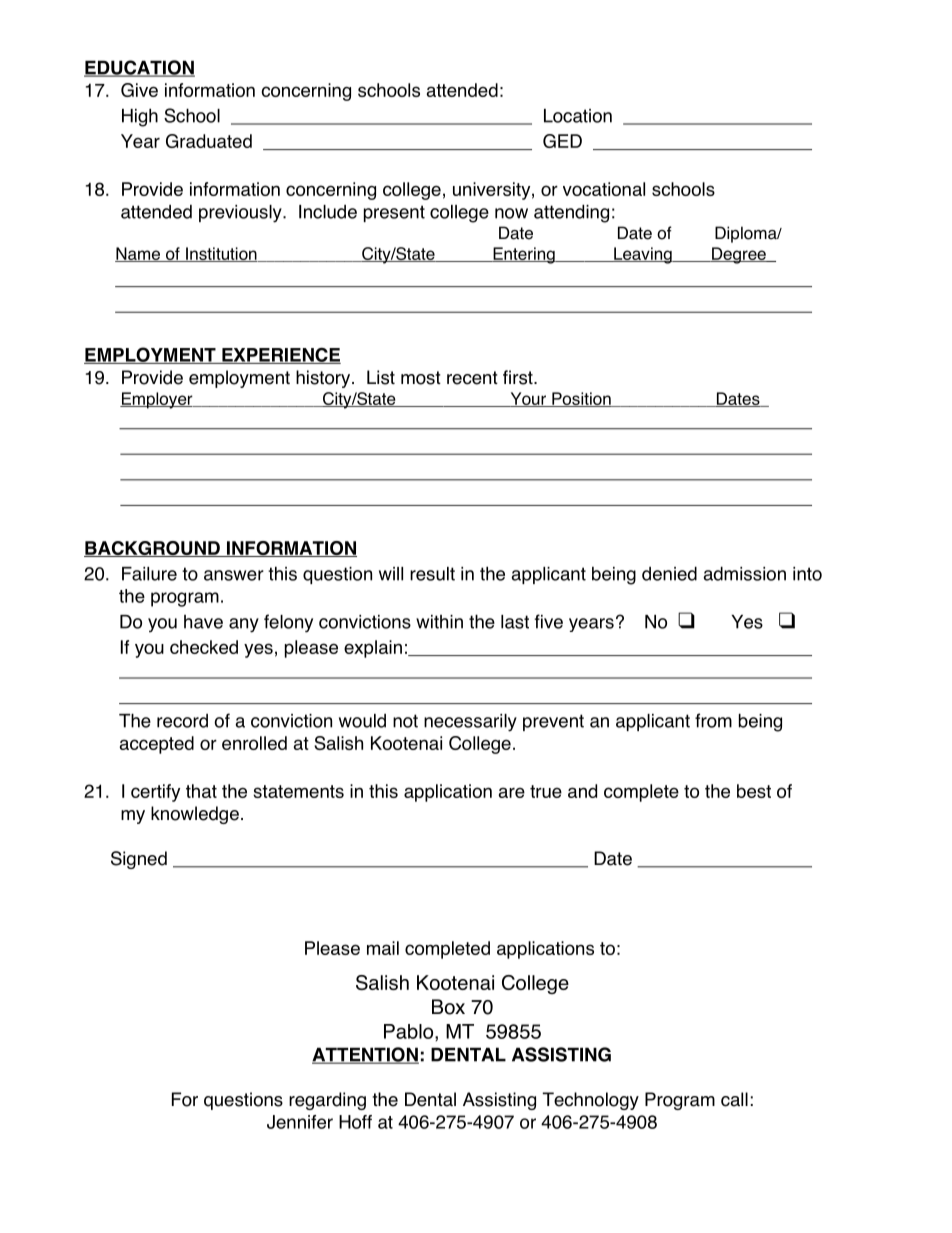 This screenshot has width=952, height=1233. What do you see at coordinates (472, 378) in the screenshot?
I see `recent` at bounding box center [472, 378].
